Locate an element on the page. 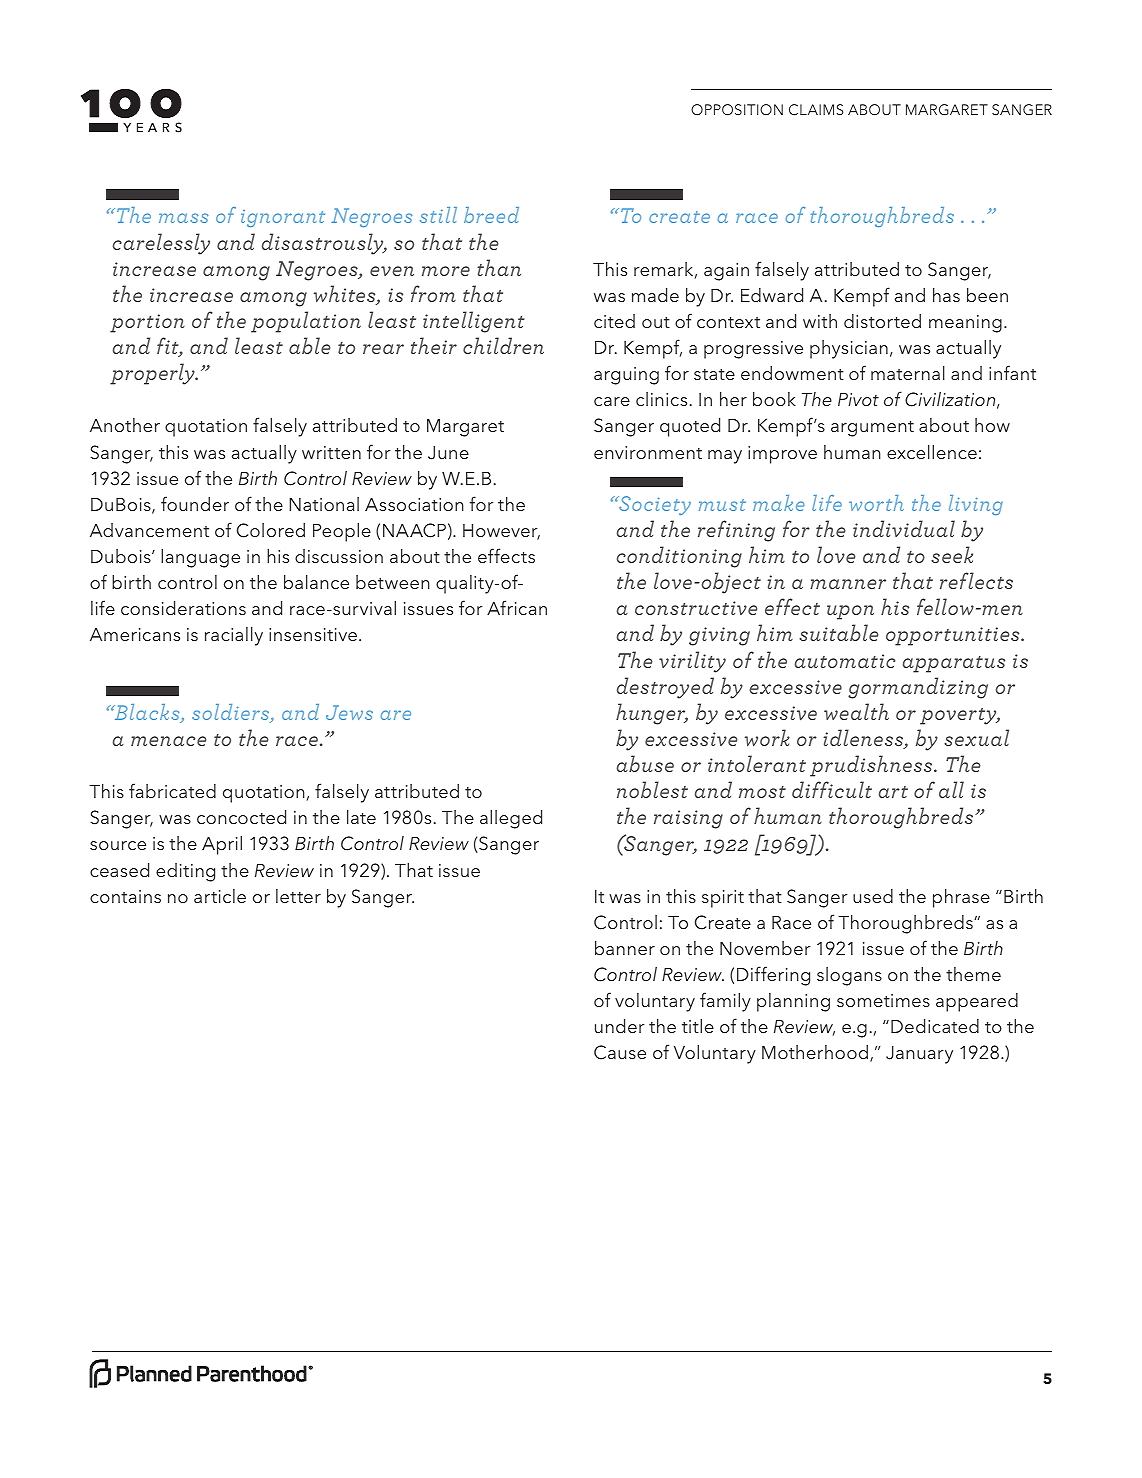 The height and width of the image is (1478, 1142). environment is located at coordinates (648, 452).
